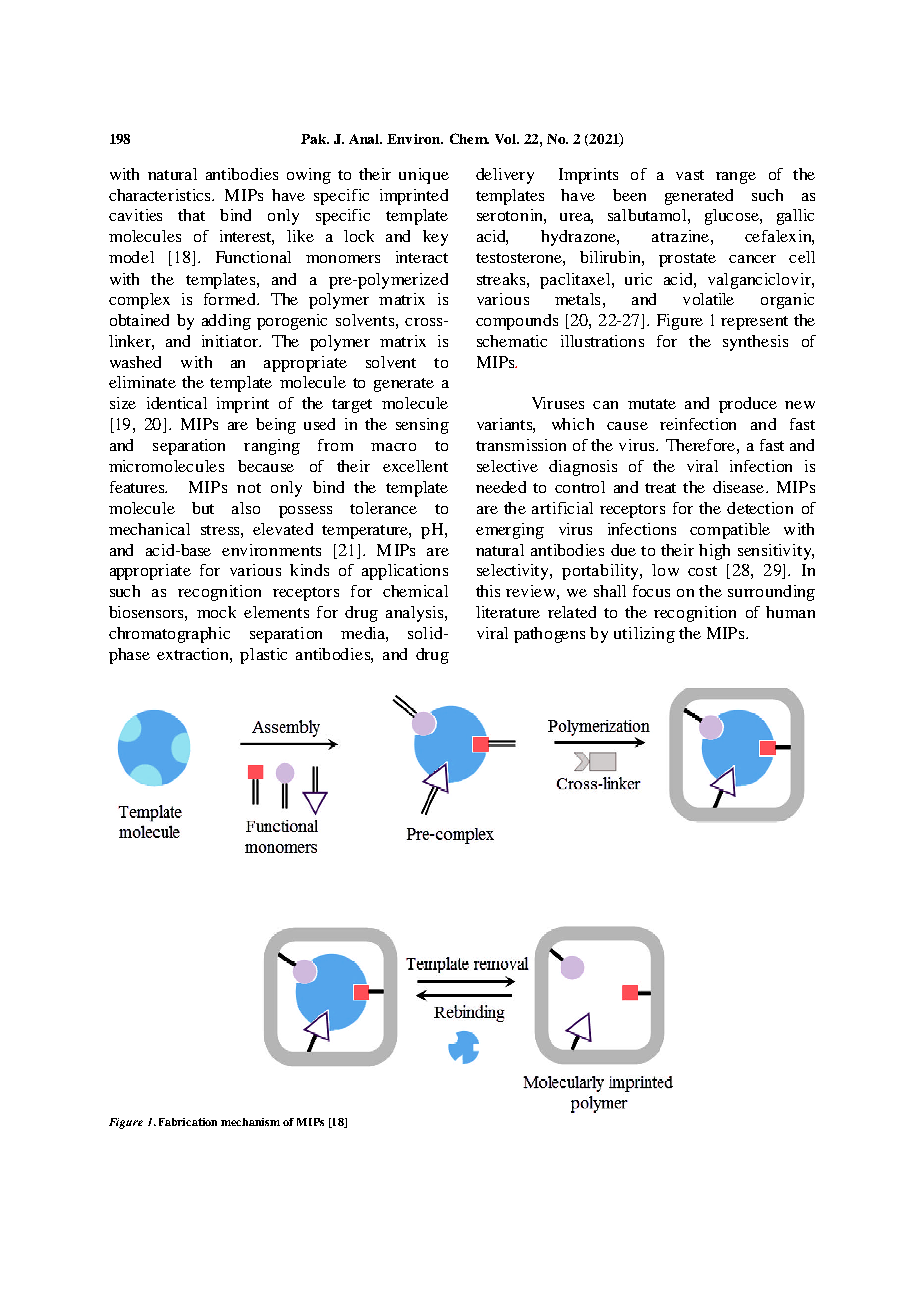 This document has height=1308, width=924. What do you see at coordinates (549, 635) in the document?
I see `pathogens` at bounding box center [549, 635].
